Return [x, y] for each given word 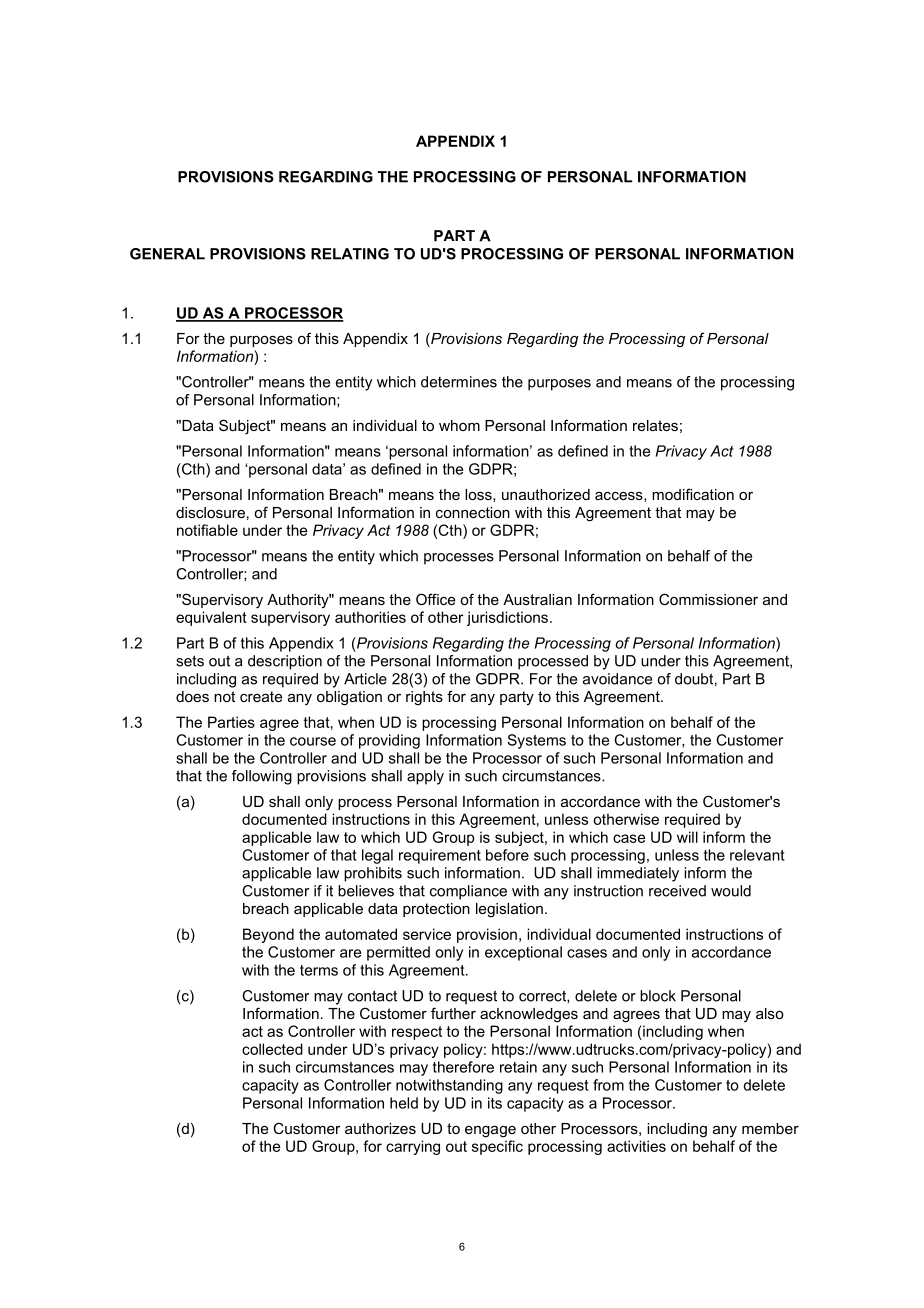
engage [490, 1132]
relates [655, 425]
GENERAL [167, 254]
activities [636, 1146]
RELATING [350, 254]
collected [272, 1049]
